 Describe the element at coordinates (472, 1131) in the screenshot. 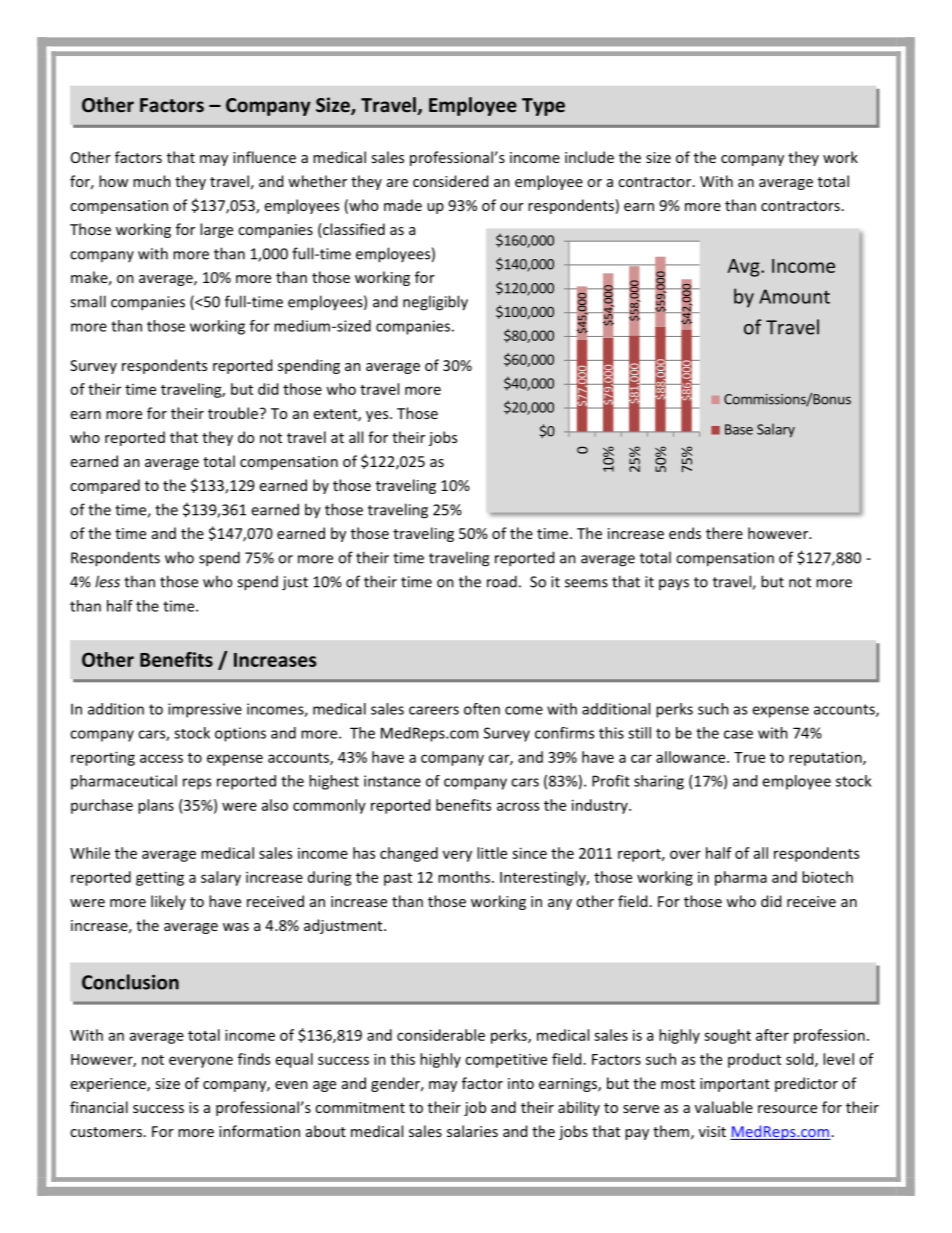

I see `salaries` at that location.
